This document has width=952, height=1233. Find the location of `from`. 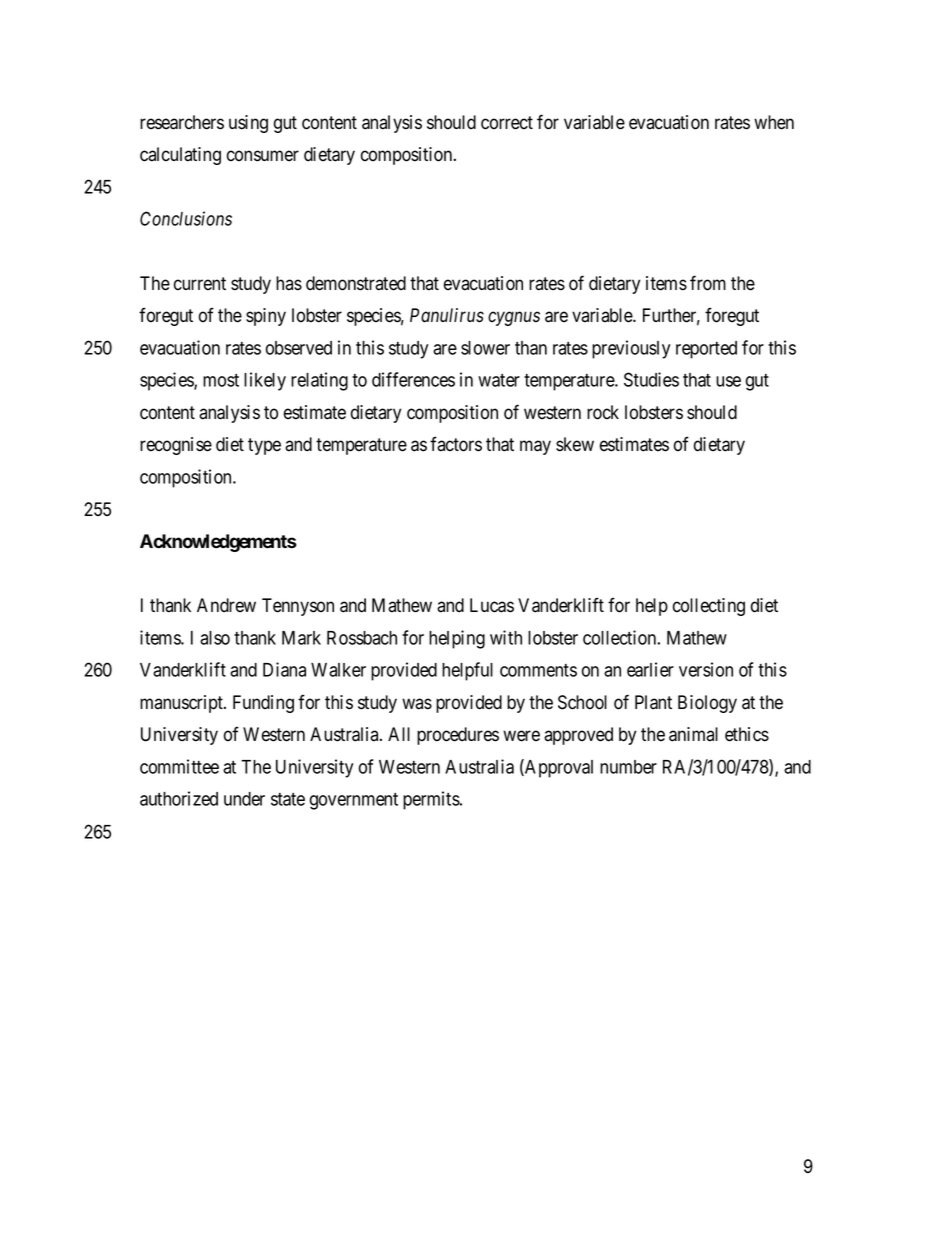

from is located at coordinates (708, 283).
